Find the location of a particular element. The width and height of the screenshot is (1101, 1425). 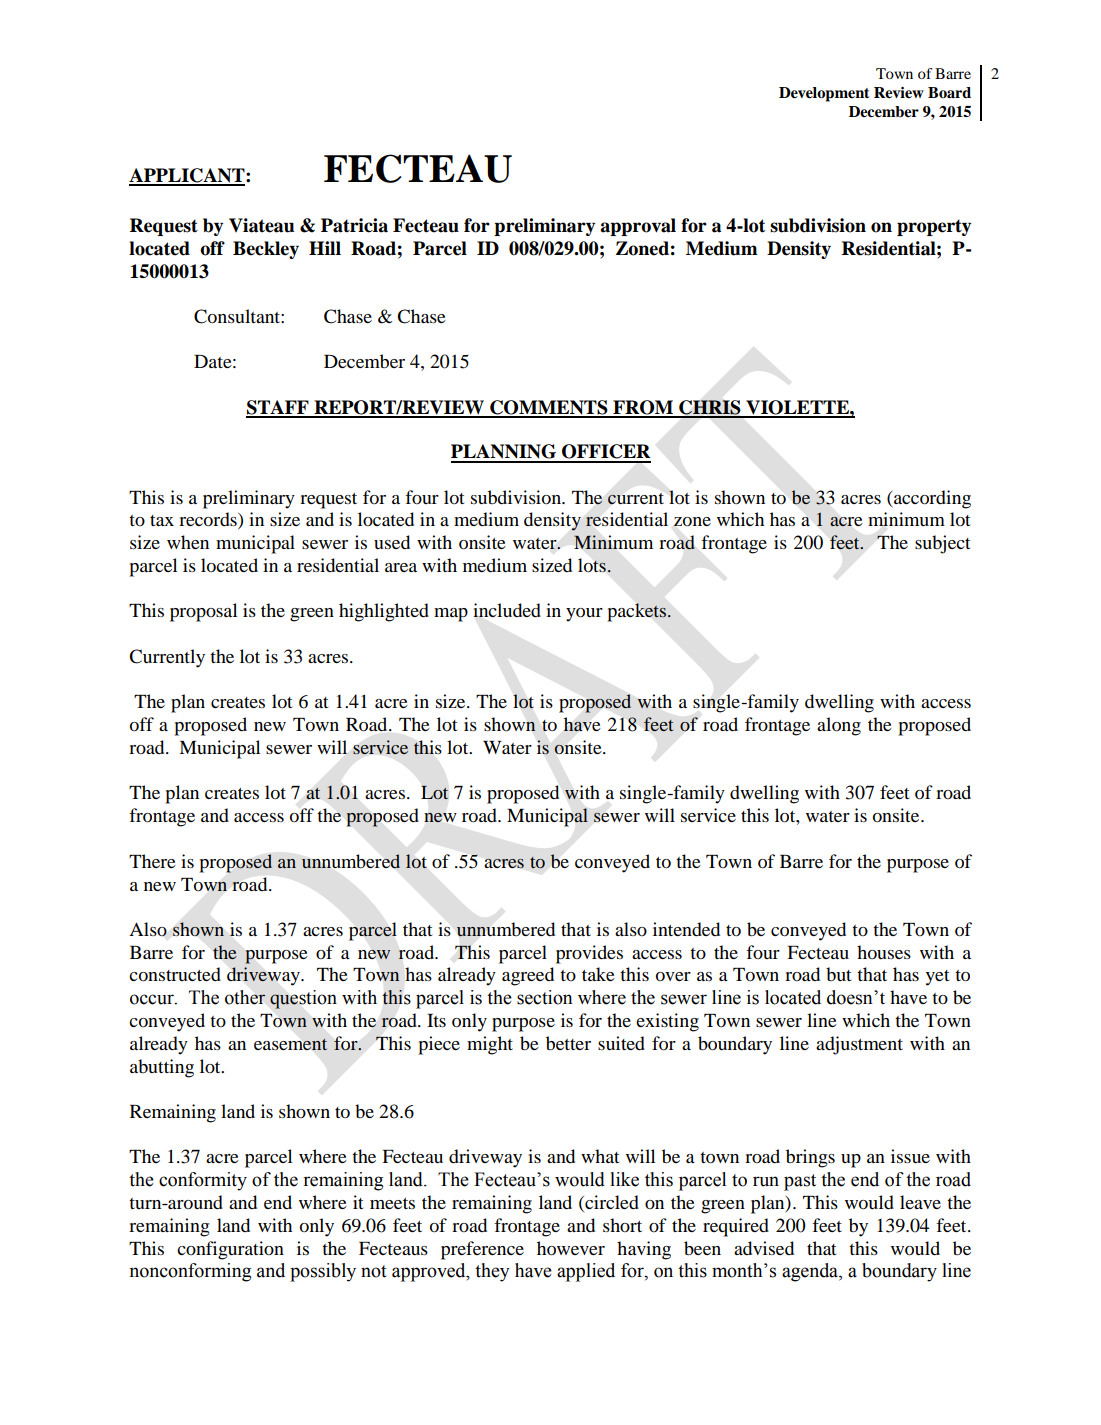

configuration is located at coordinates (230, 1250).
